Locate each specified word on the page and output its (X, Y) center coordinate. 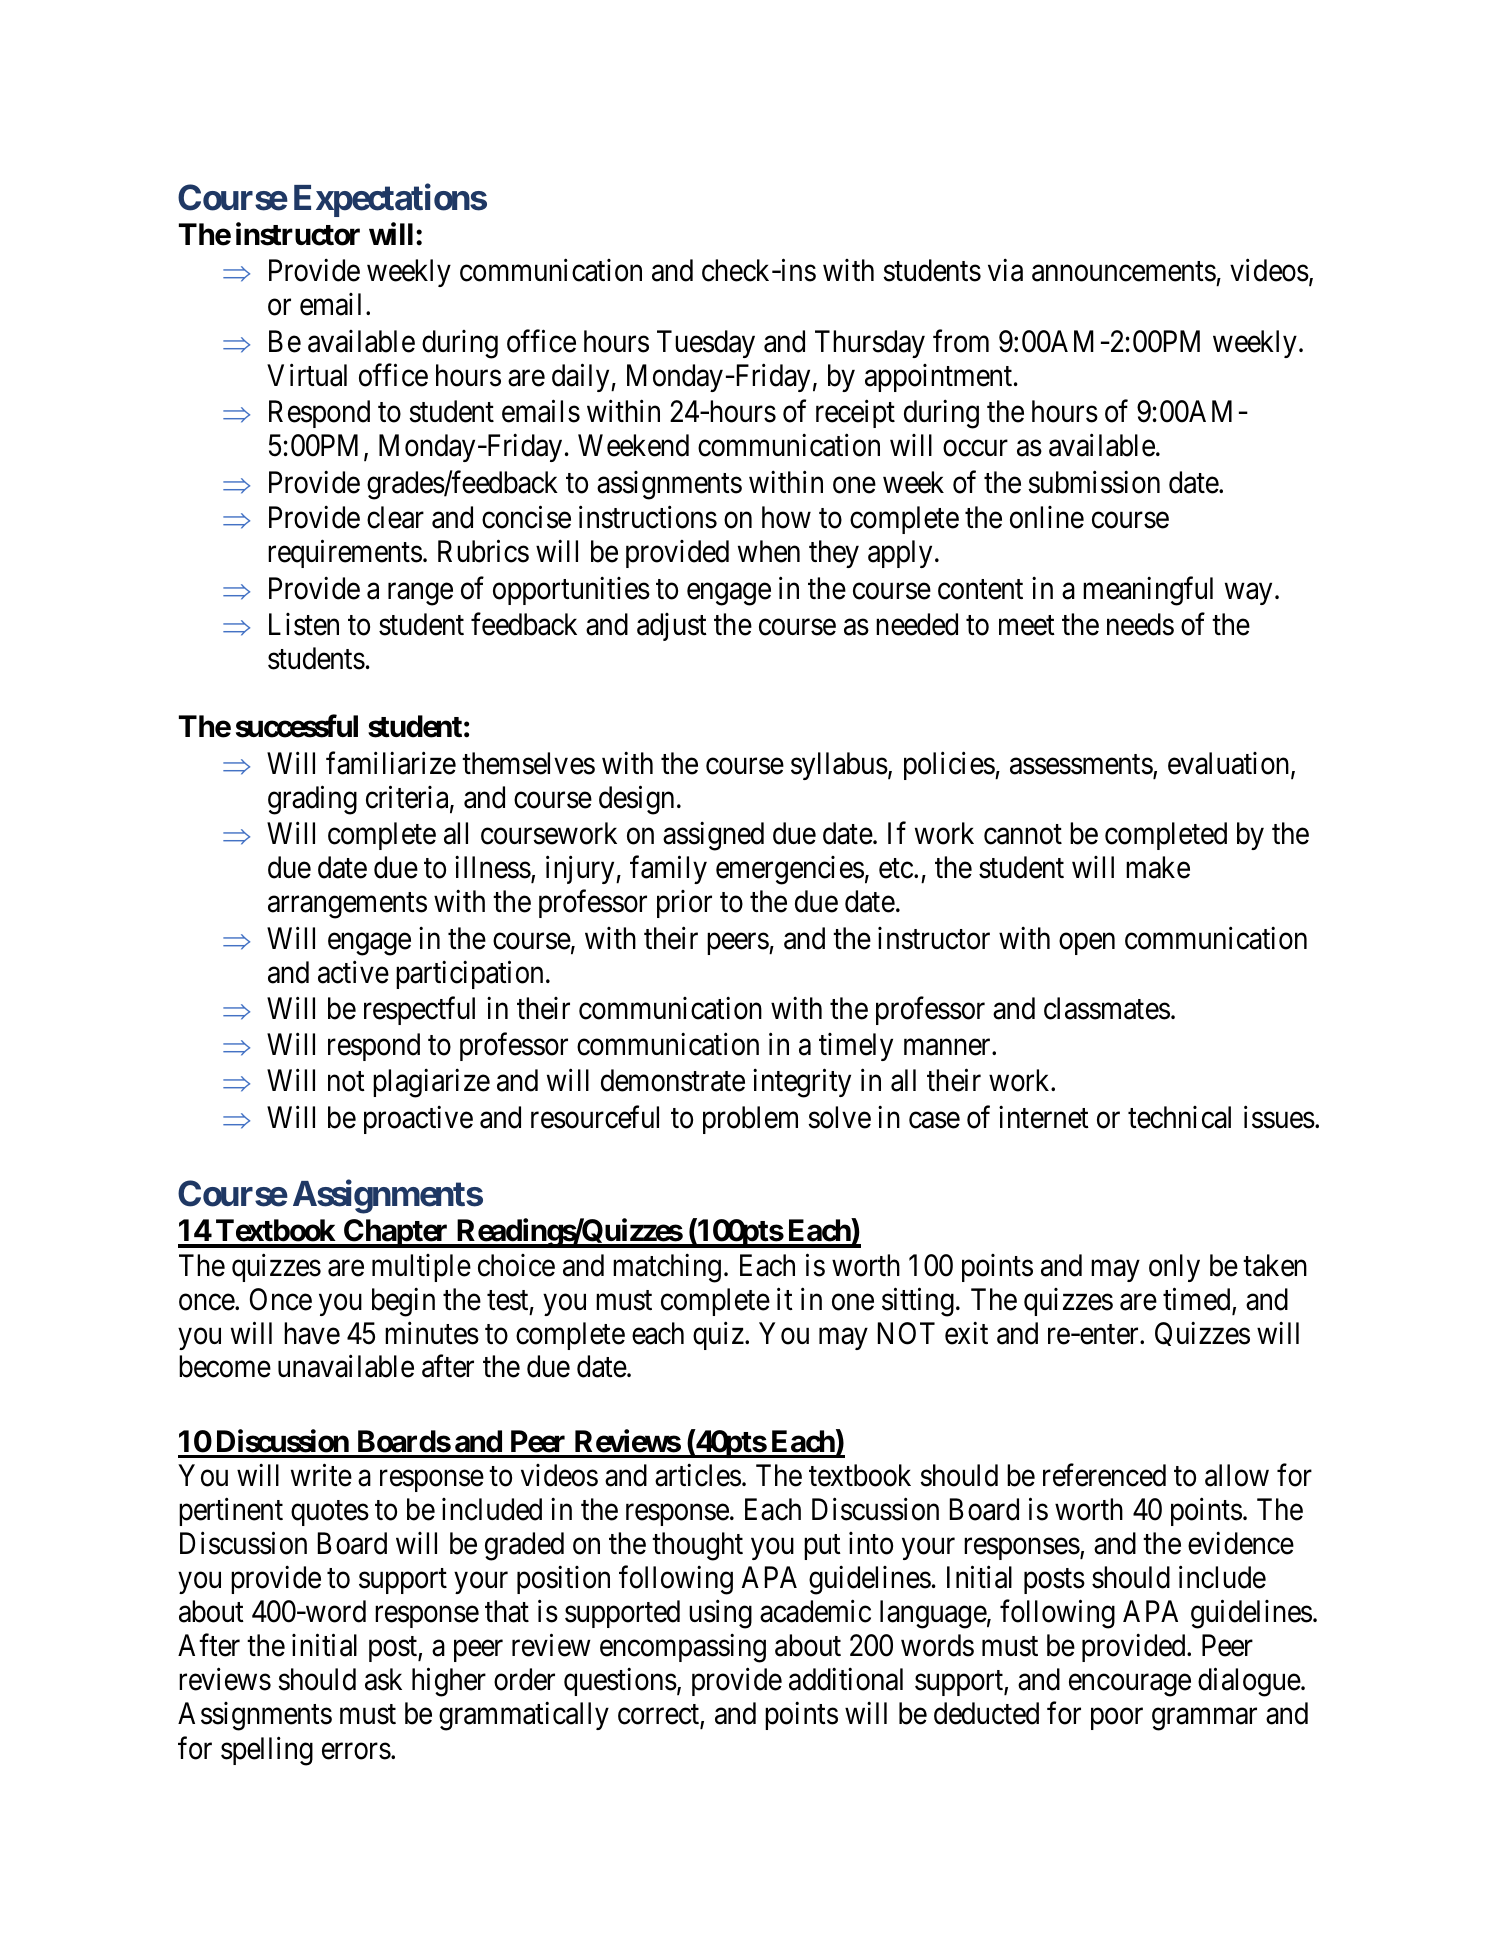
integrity (802, 1083)
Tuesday (706, 344)
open (1087, 944)
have (312, 1333)
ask (383, 1679)
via (1005, 270)
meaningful (1148, 591)
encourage (1130, 1686)
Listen (304, 624)
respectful (419, 1011)
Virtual (307, 375)
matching (667, 1268)
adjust (672, 627)
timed (1198, 1300)
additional (846, 1679)
